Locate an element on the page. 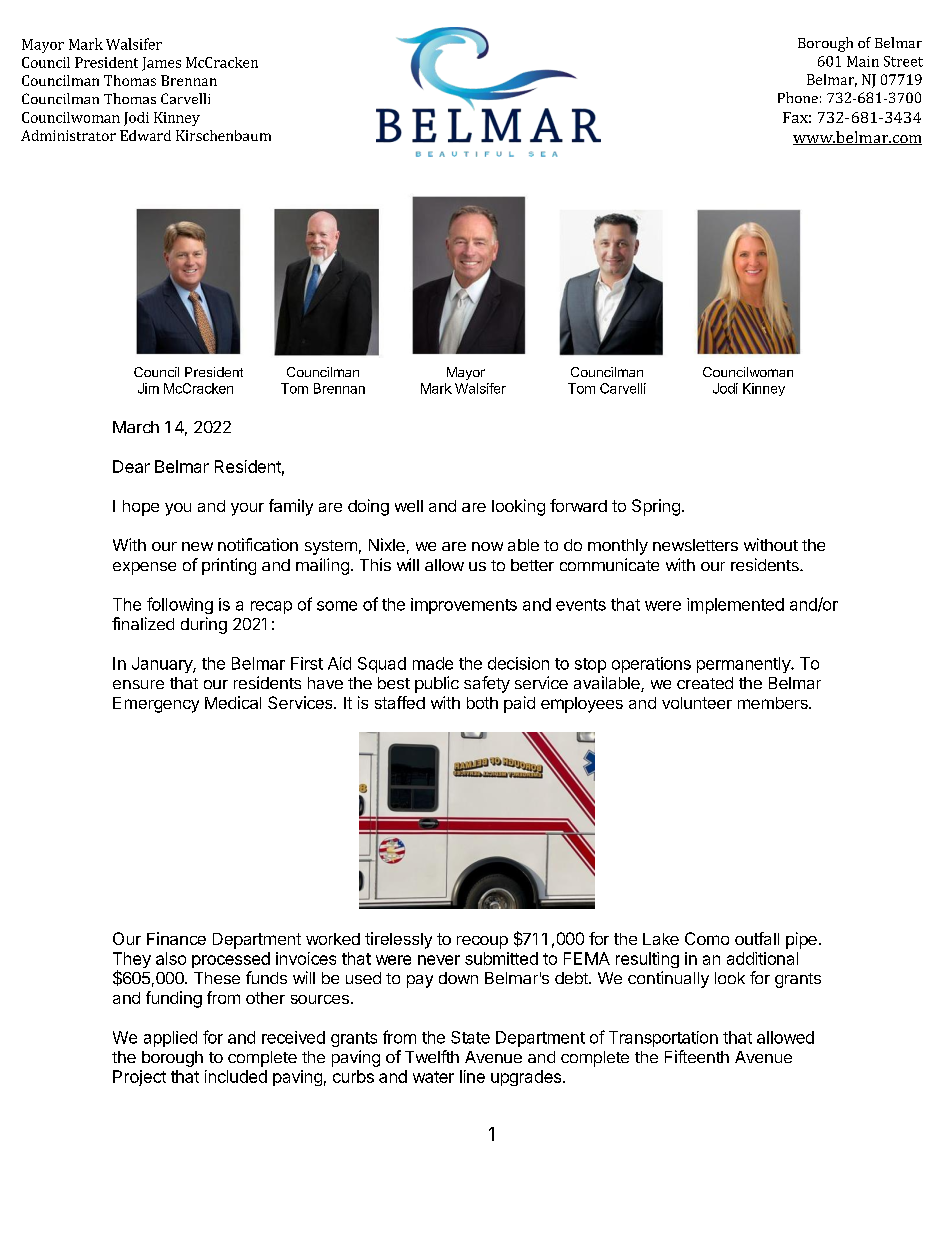 This page has height=1233, width=952. Main is located at coordinates (863, 61).
